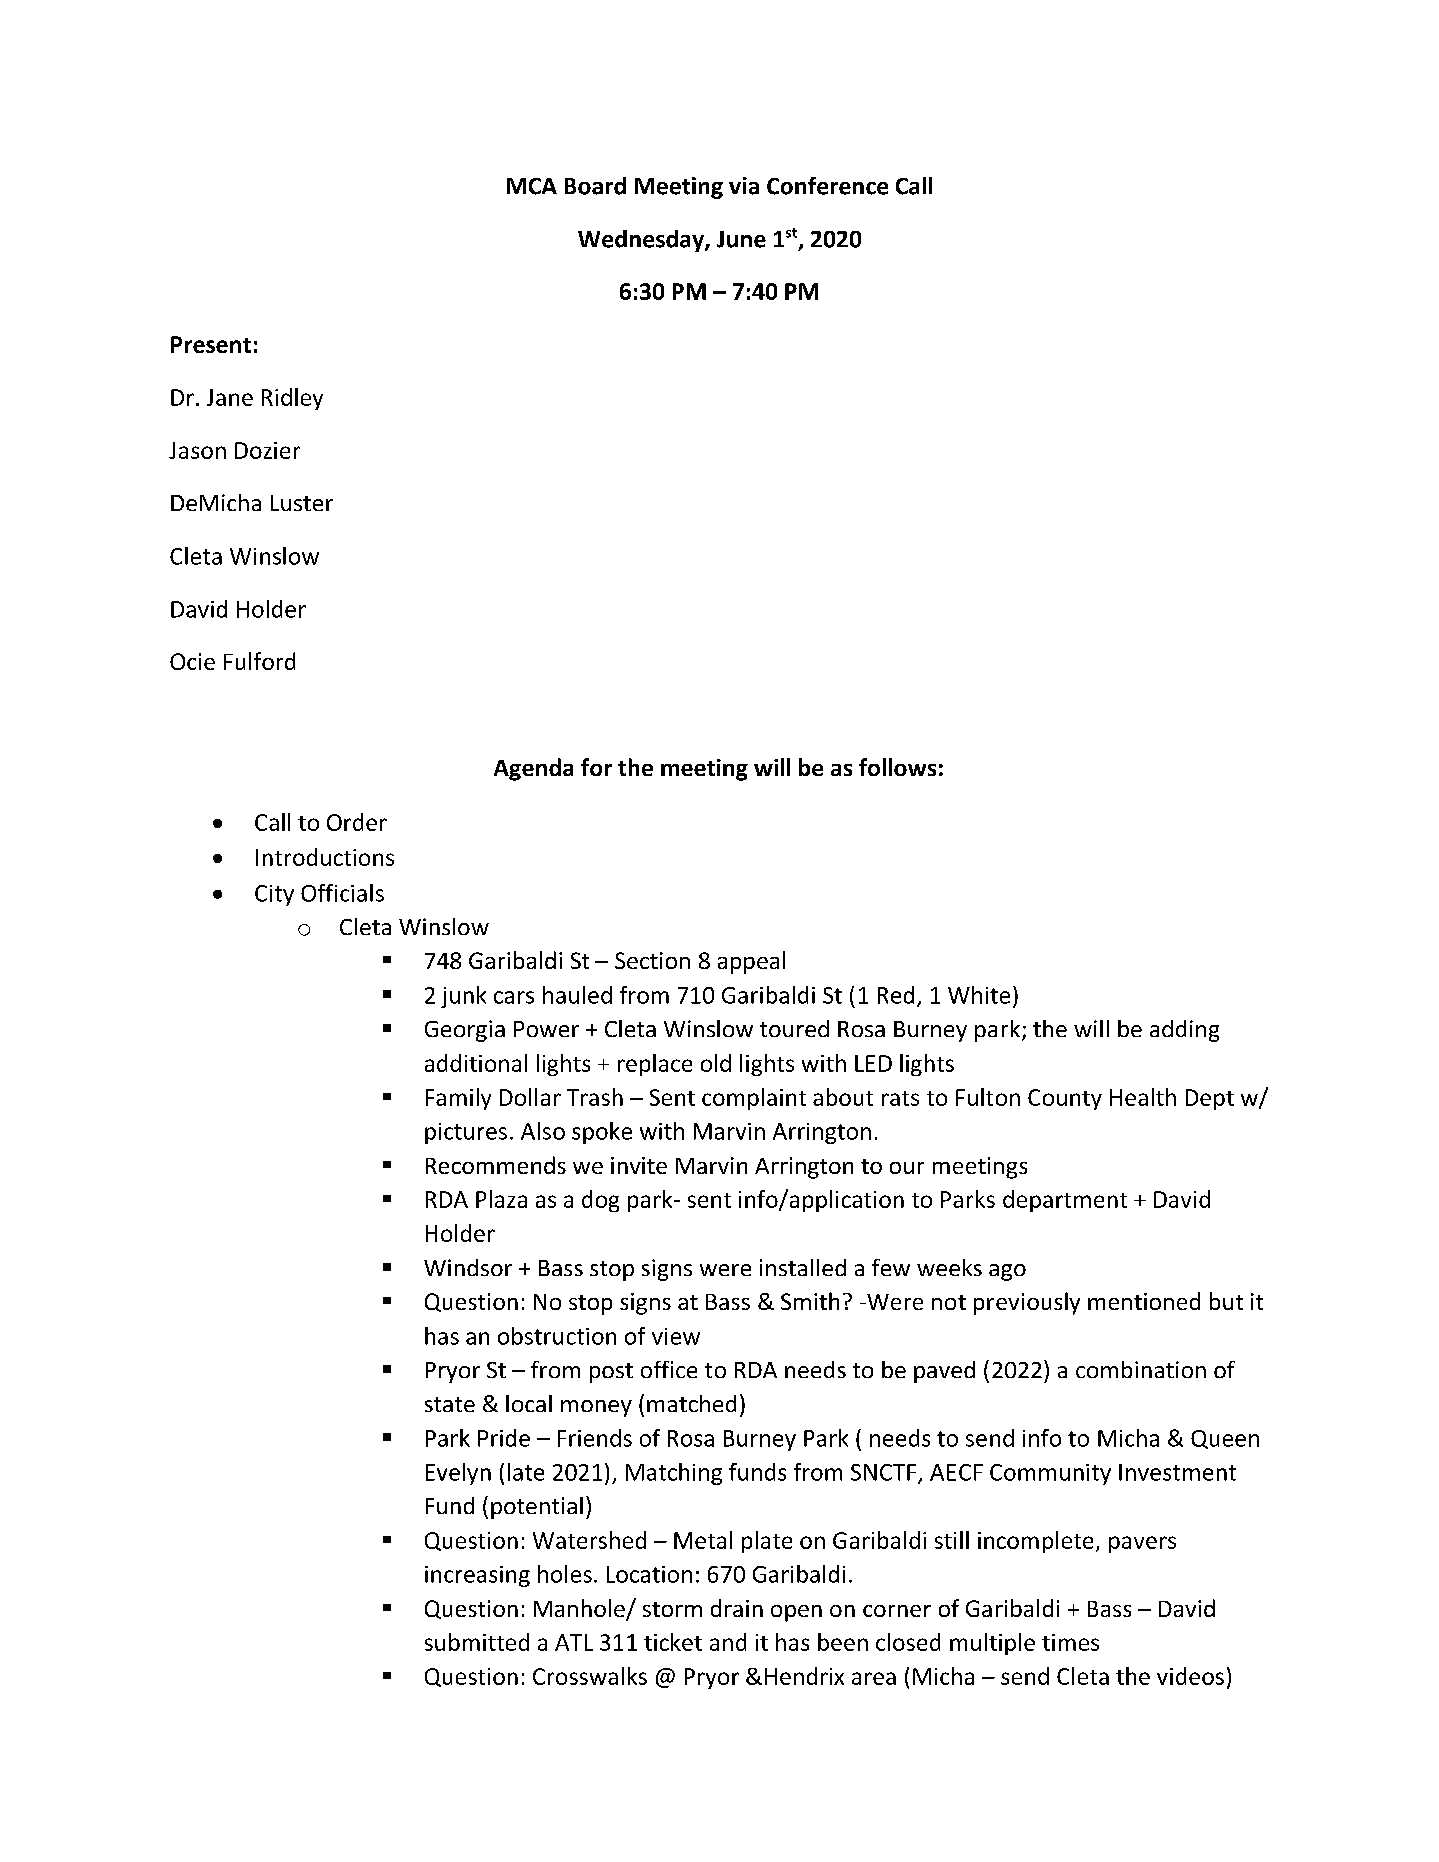 Image resolution: width=1439 pixels, height=1862 pixels. I want to click on MCA, so click(532, 186).
